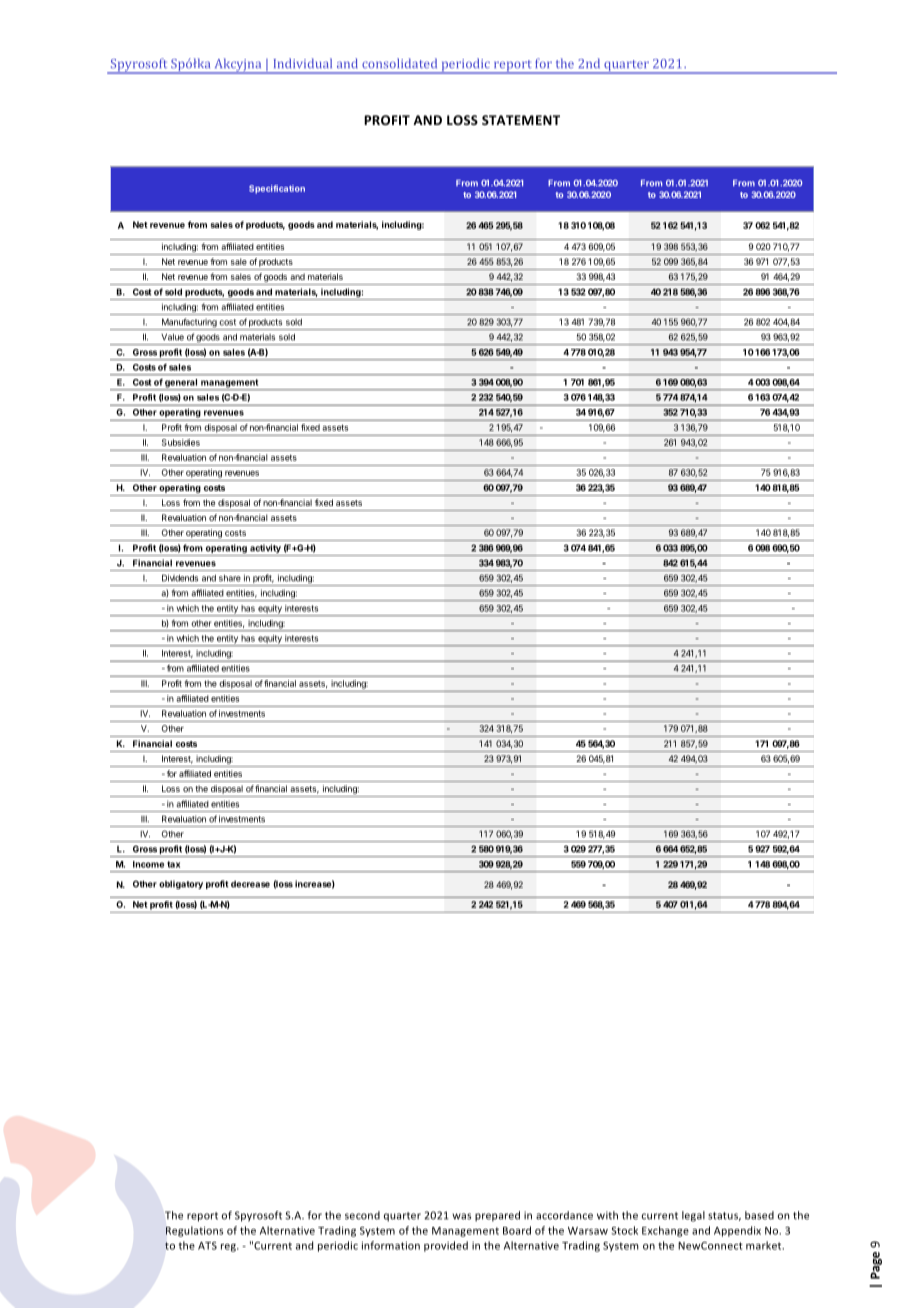 This screenshot has width=924, height=1308. What do you see at coordinates (250, 884) in the screenshot?
I see `decrease` at bounding box center [250, 884].
